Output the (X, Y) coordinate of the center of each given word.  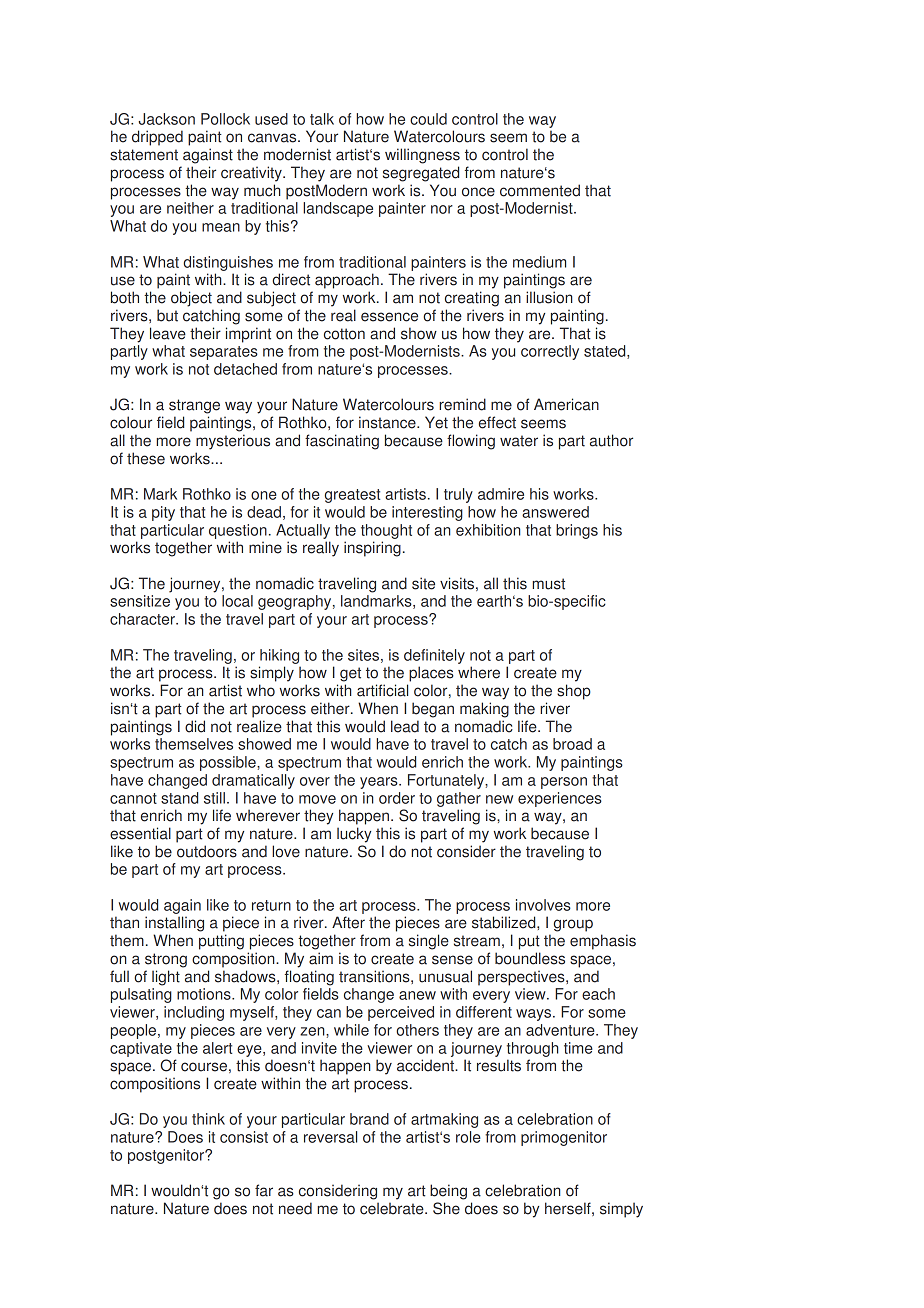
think (208, 1119)
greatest (352, 496)
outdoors (207, 851)
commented (540, 190)
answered (555, 512)
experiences (560, 799)
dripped (157, 138)
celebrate (393, 1208)
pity (163, 513)
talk (322, 119)
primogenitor (564, 1138)
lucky (354, 835)
